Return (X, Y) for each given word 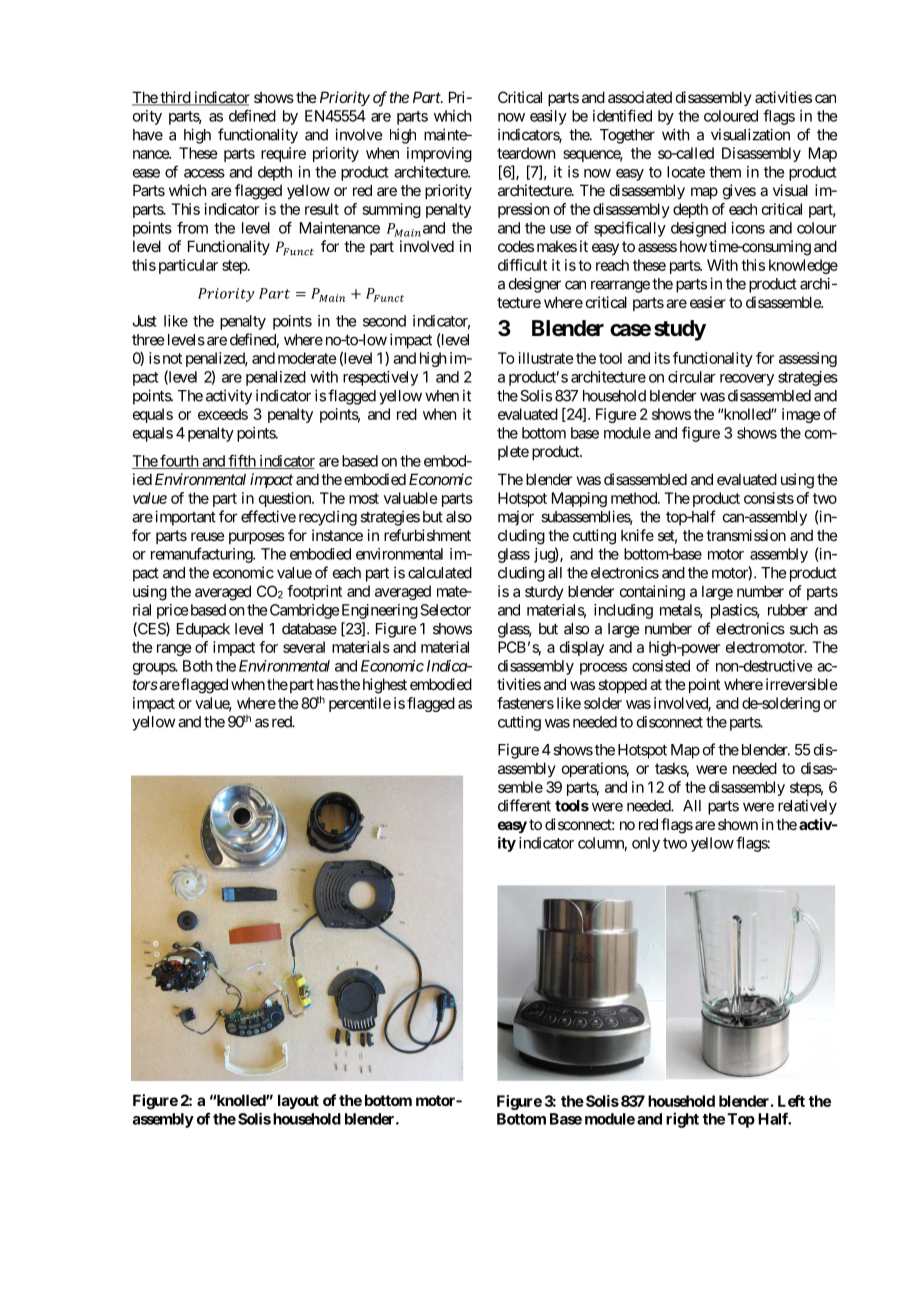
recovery (747, 380)
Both (198, 666)
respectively (380, 378)
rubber (788, 610)
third (175, 98)
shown (738, 824)
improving (439, 154)
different (524, 805)
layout (298, 1101)
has (327, 684)
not (172, 358)
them (725, 172)
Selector (446, 610)
